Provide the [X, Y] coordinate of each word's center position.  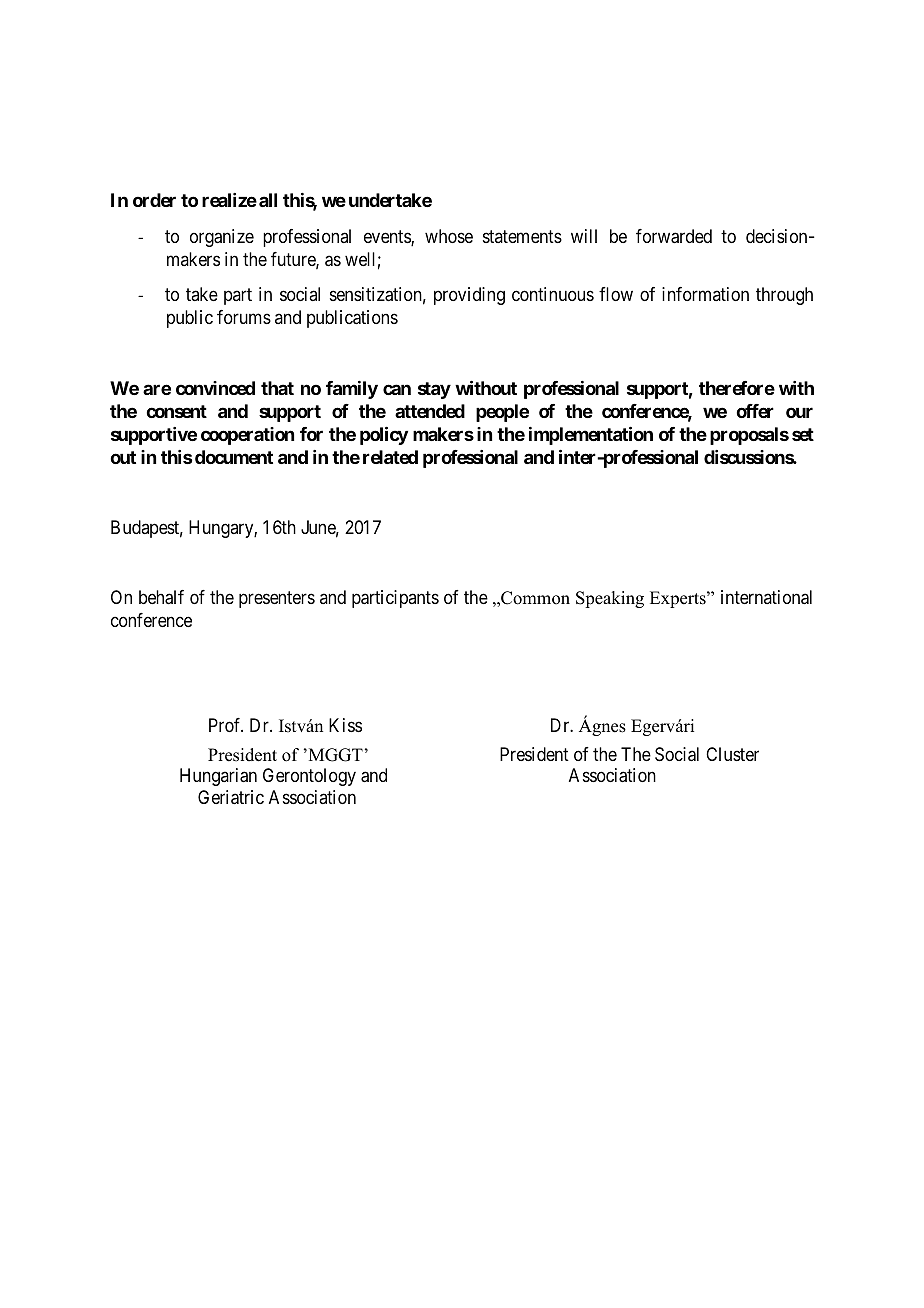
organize [222, 238]
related [390, 457]
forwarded [674, 236]
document [234, 457]
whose [449, 236]
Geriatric [231, 797]
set [803, 434]
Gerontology [309, 777]
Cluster [732, 754]
